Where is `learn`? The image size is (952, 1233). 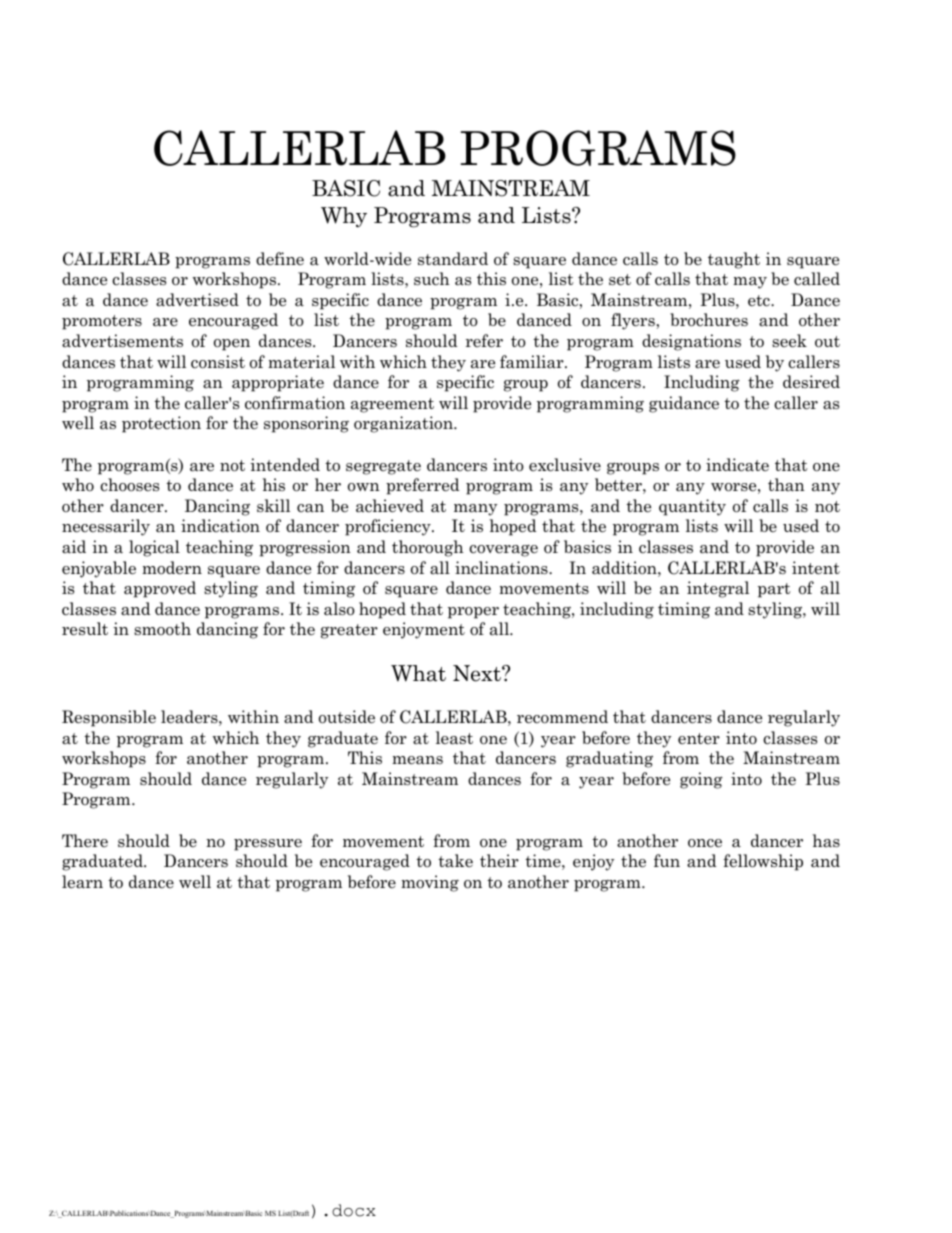 learn is located at coordinates (82, 882).
